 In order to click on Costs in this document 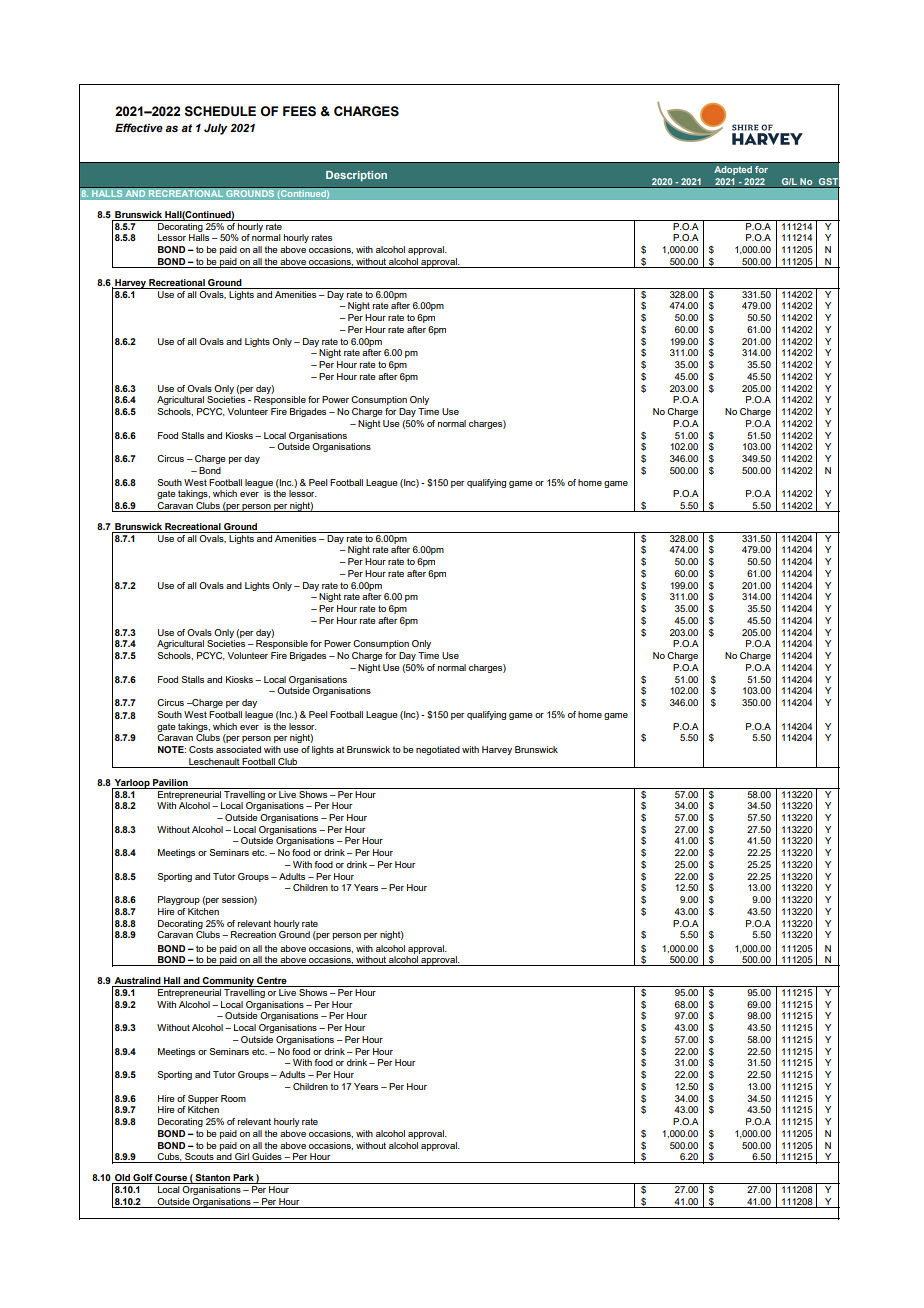, I will do `click(201, 749)`.
